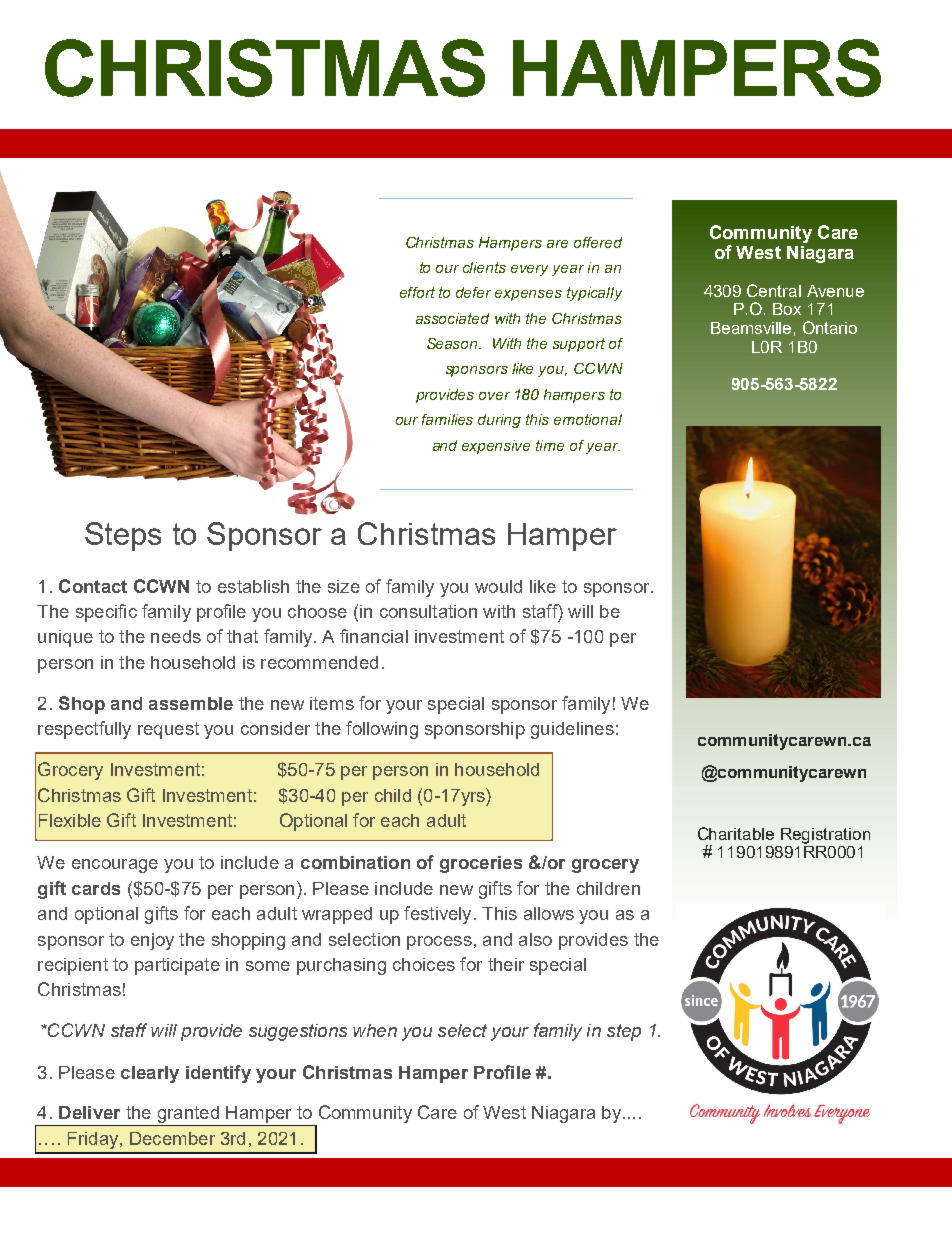 The image size is (952, 1233). What do you see at coordinates (484, 267) in the page?
I see `clients` at bounding box center [484, 267].
